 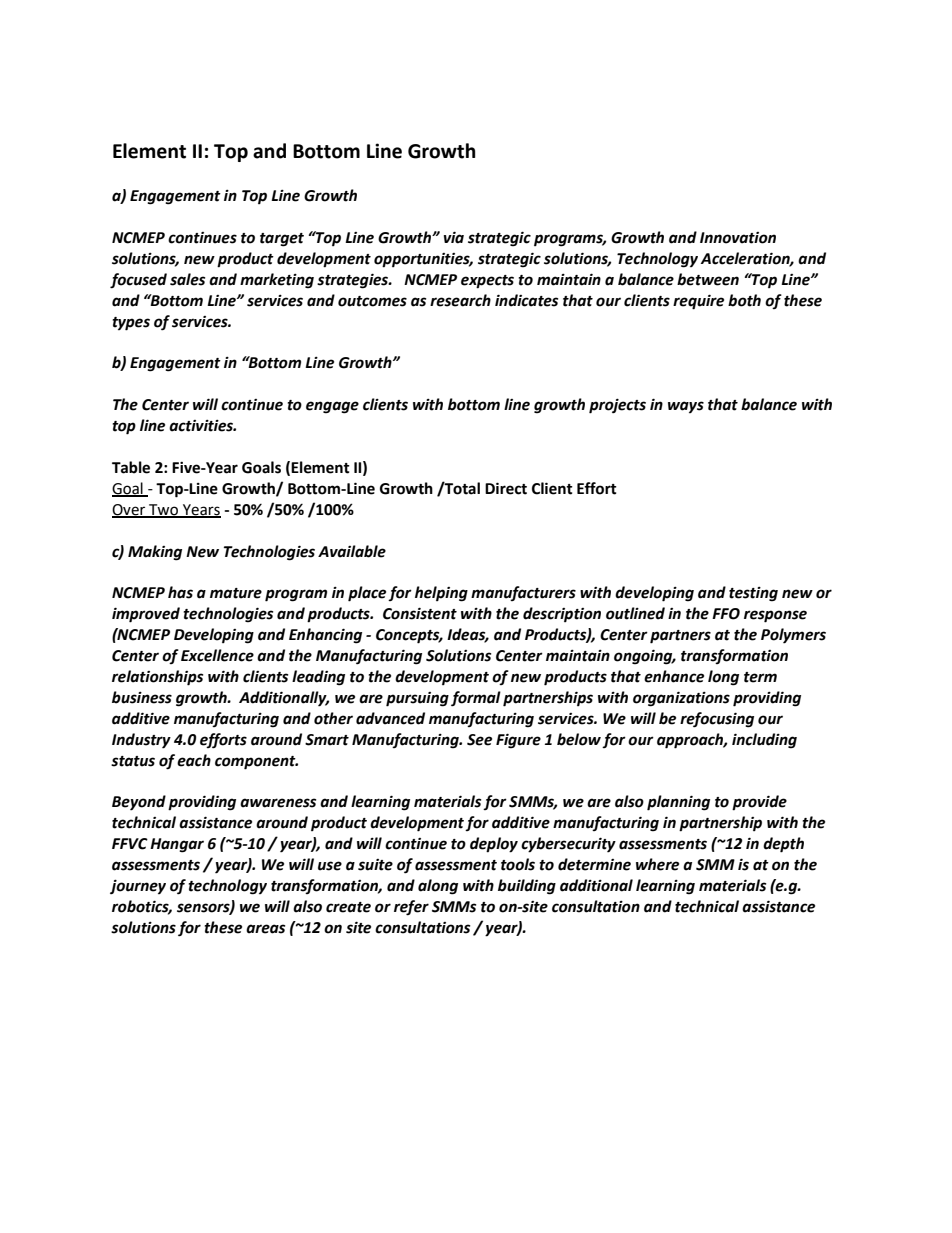 I want to click on areas, so click(x=265, y=929).
